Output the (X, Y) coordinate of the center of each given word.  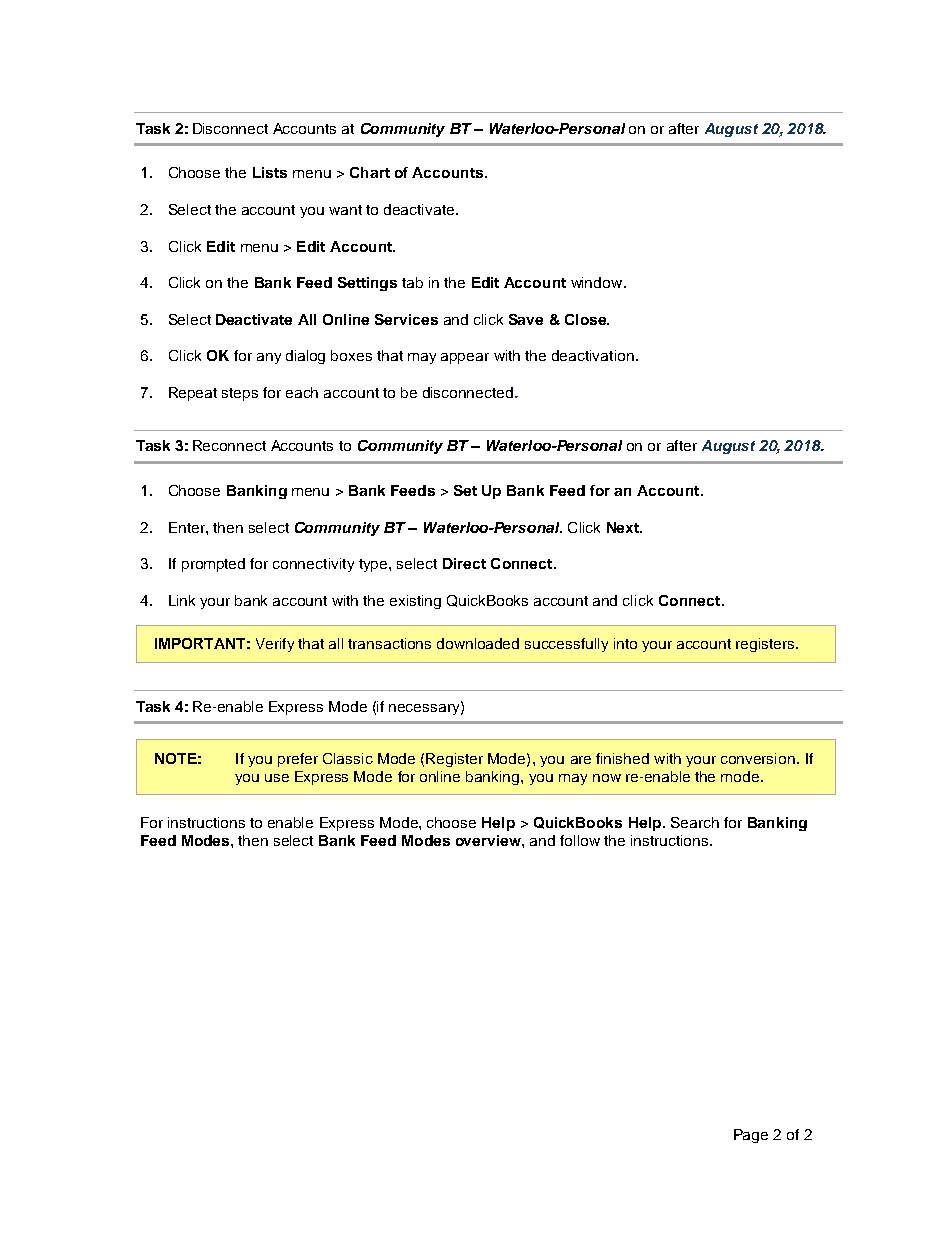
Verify (275, 645)
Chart (370, 172)
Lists (270, 172)
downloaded (478, 643)
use (277, 778)
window (598, 282)
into (625, 643)
